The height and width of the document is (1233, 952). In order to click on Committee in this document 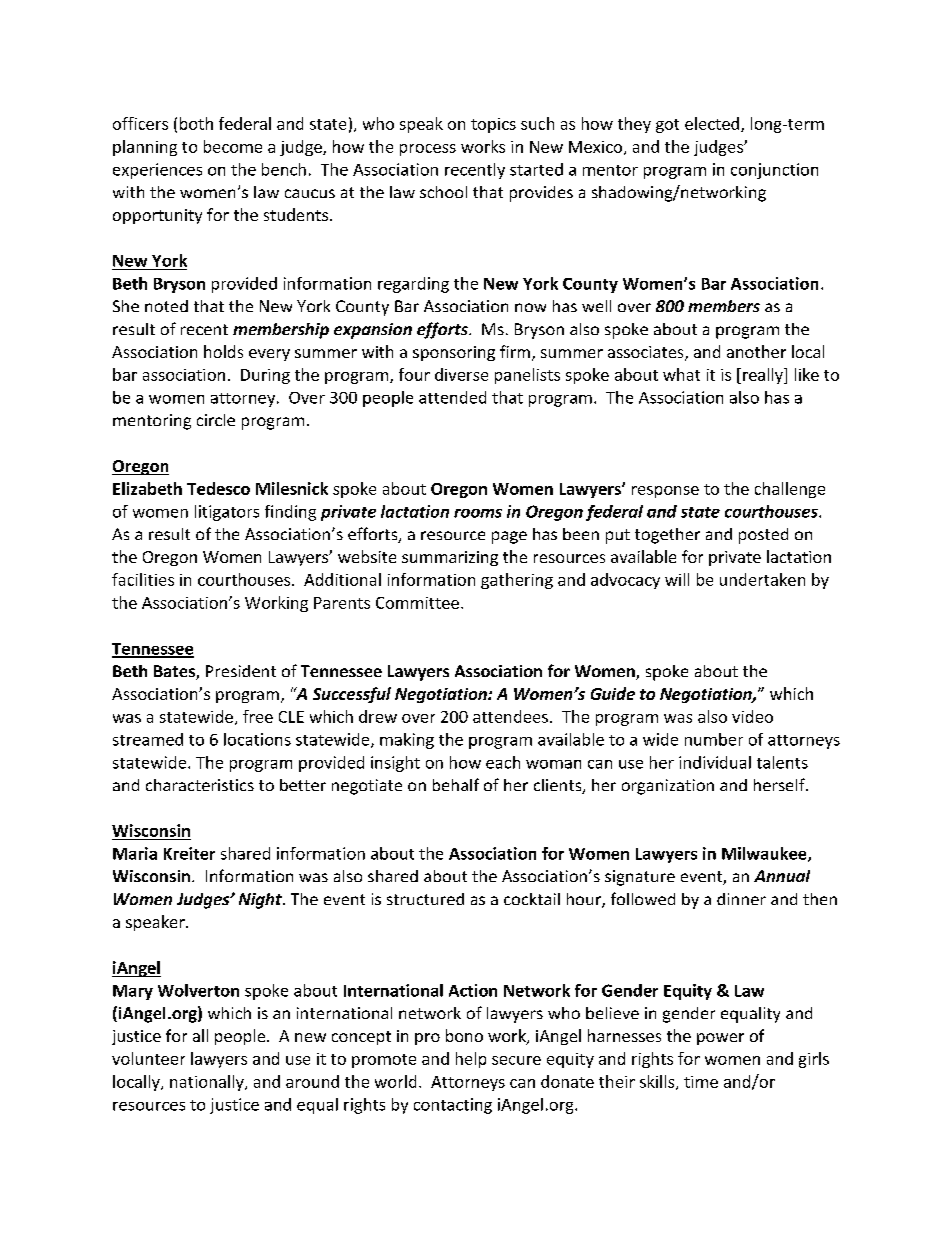, I will do `click(417, 603)`.
